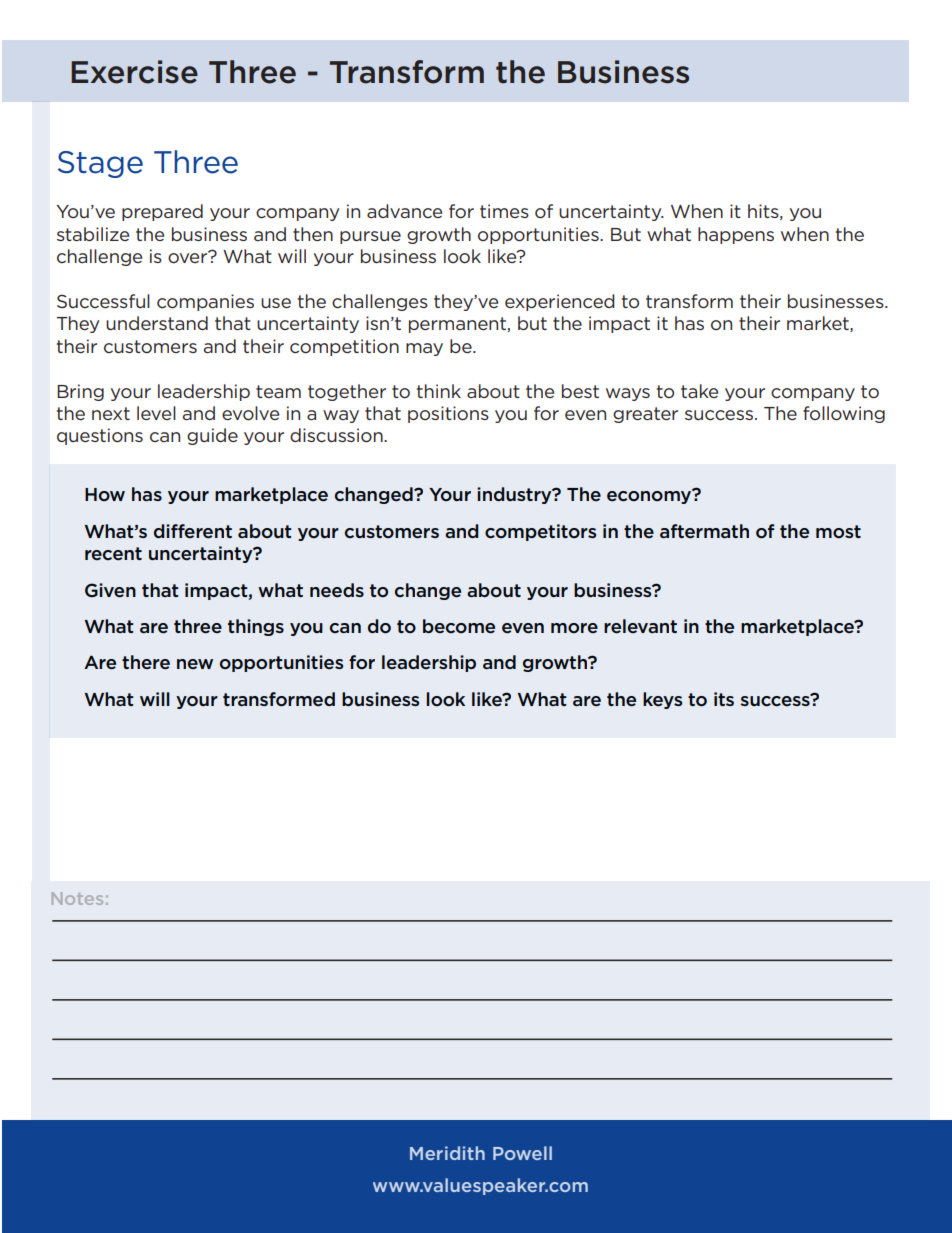  Describe the element at coordinates (134, 72) in the image. I see `Exercise` at that location.
